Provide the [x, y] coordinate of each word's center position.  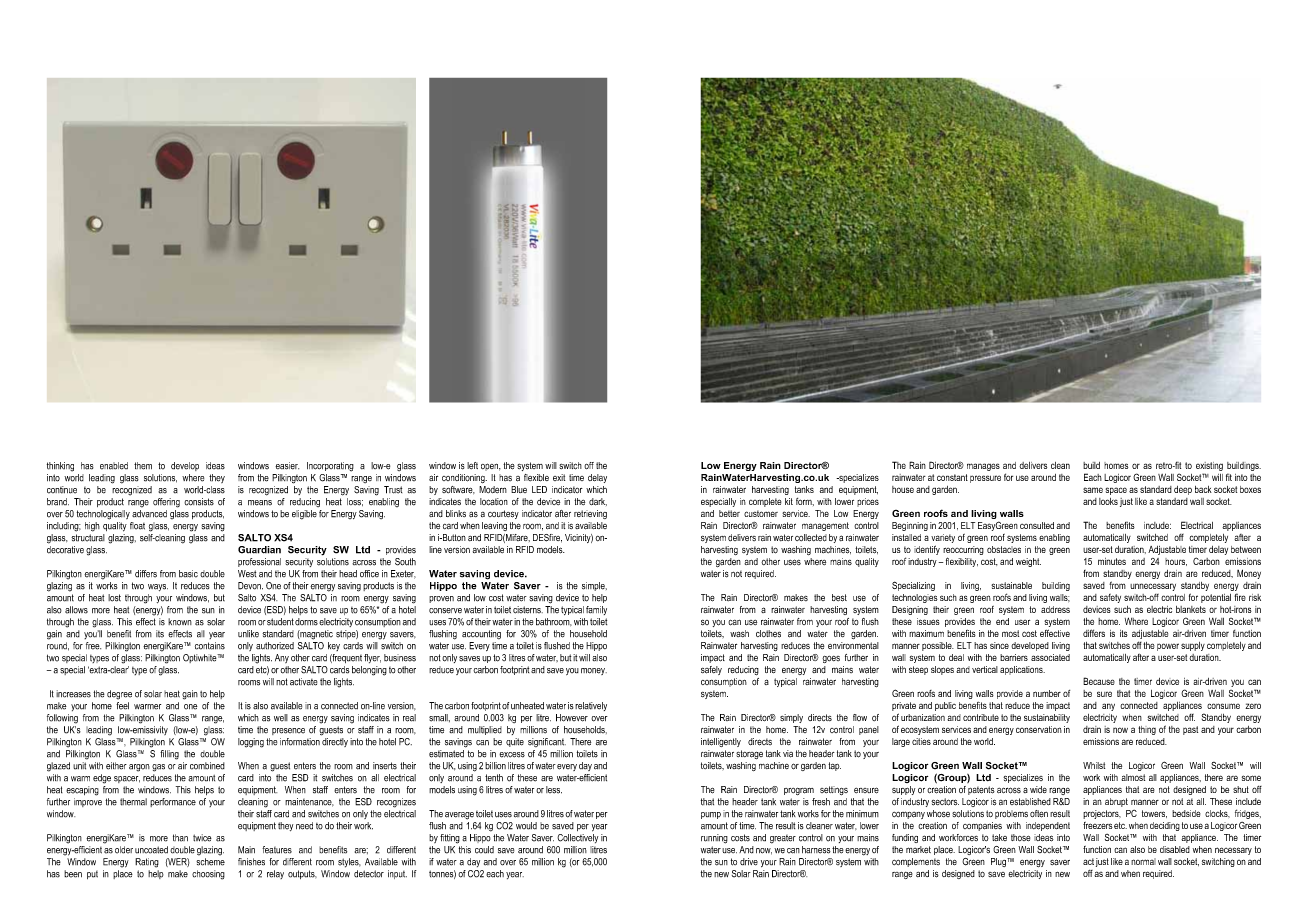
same [1093, 490]
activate [303, 682]
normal [1143, 861]
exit [559, 477]
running [714, 839]
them [143, 466]
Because [1099, 681]
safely [711, 670]
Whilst [1094, 765]
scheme [210, 862]
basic [188, 574]
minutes [1112, 561]
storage [749, 754]
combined [207, 766]
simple [594, 586]
